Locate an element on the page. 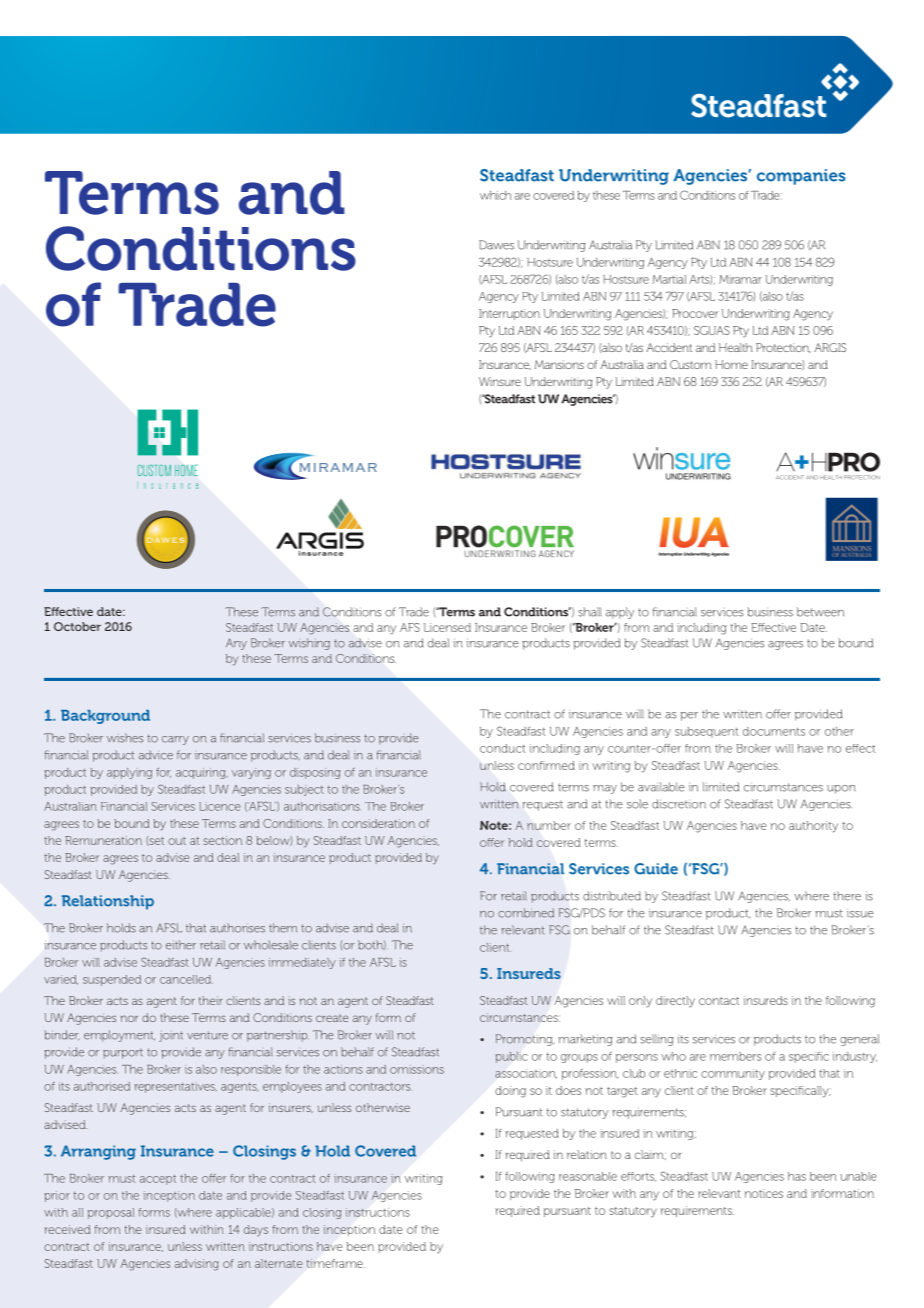 This document has width=924, height=1308. October is located at coordinates (77, 626).
